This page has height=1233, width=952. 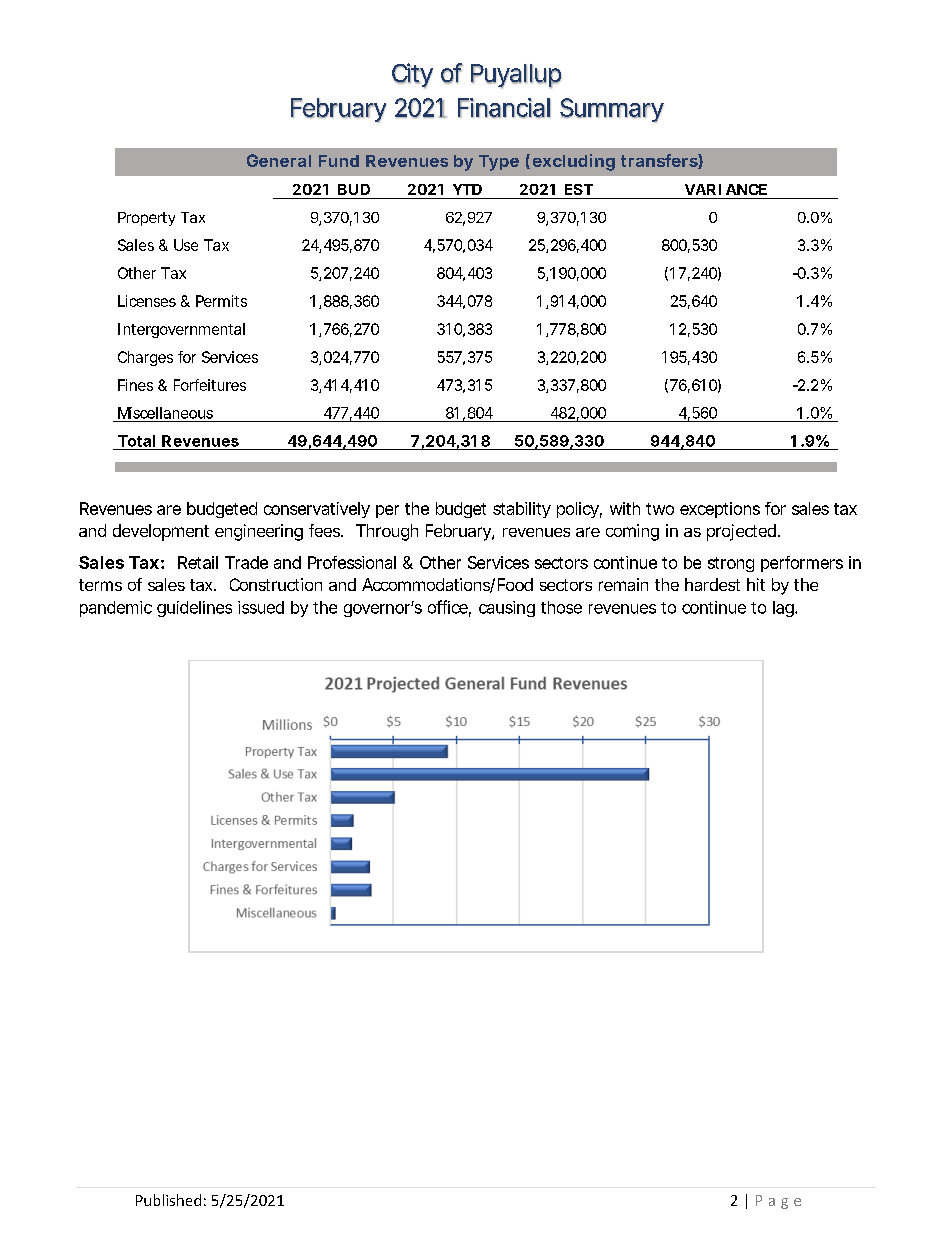 What do you see at coordinates (785, 609) in the page?
I see `lag` at bounding box center [785, 609].
